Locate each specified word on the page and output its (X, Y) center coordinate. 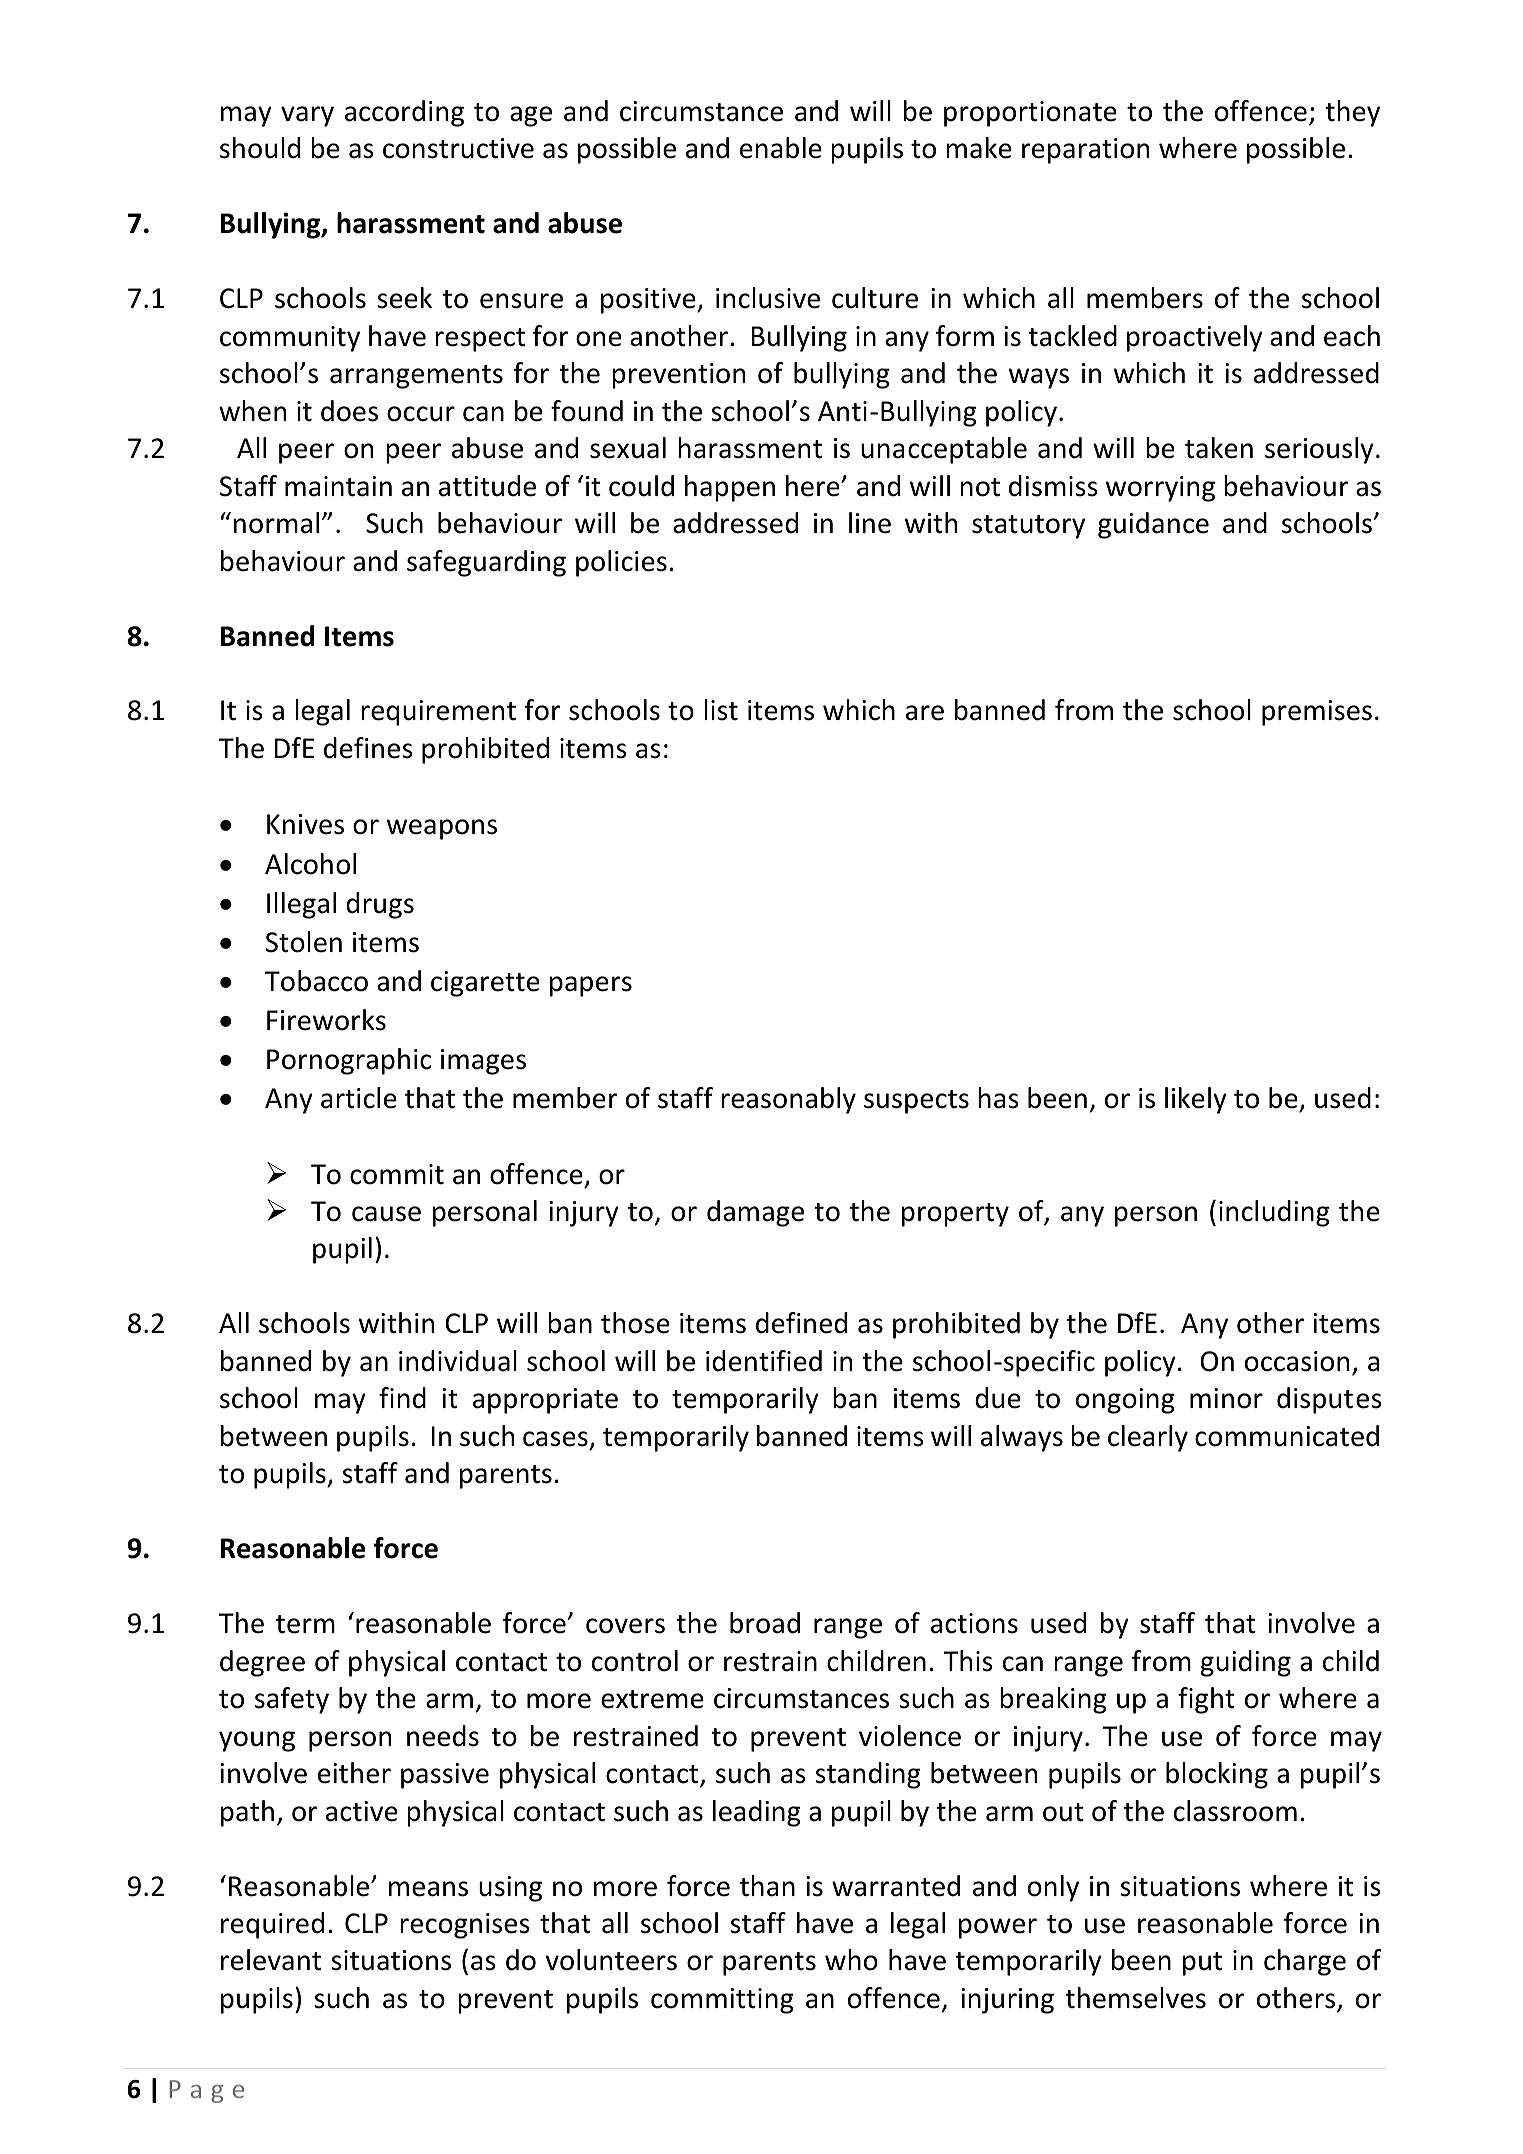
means (428, 1889)
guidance (1153, 525)
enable (781, 148)
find (402, 1398)
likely (1196, 1100)
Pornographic (349, 1061)
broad (765, 1623)
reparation (1085, 151)
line (870, 523)
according (404, 113)
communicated (1287, 1436)
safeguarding (486, 563)
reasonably (788, 1100)
